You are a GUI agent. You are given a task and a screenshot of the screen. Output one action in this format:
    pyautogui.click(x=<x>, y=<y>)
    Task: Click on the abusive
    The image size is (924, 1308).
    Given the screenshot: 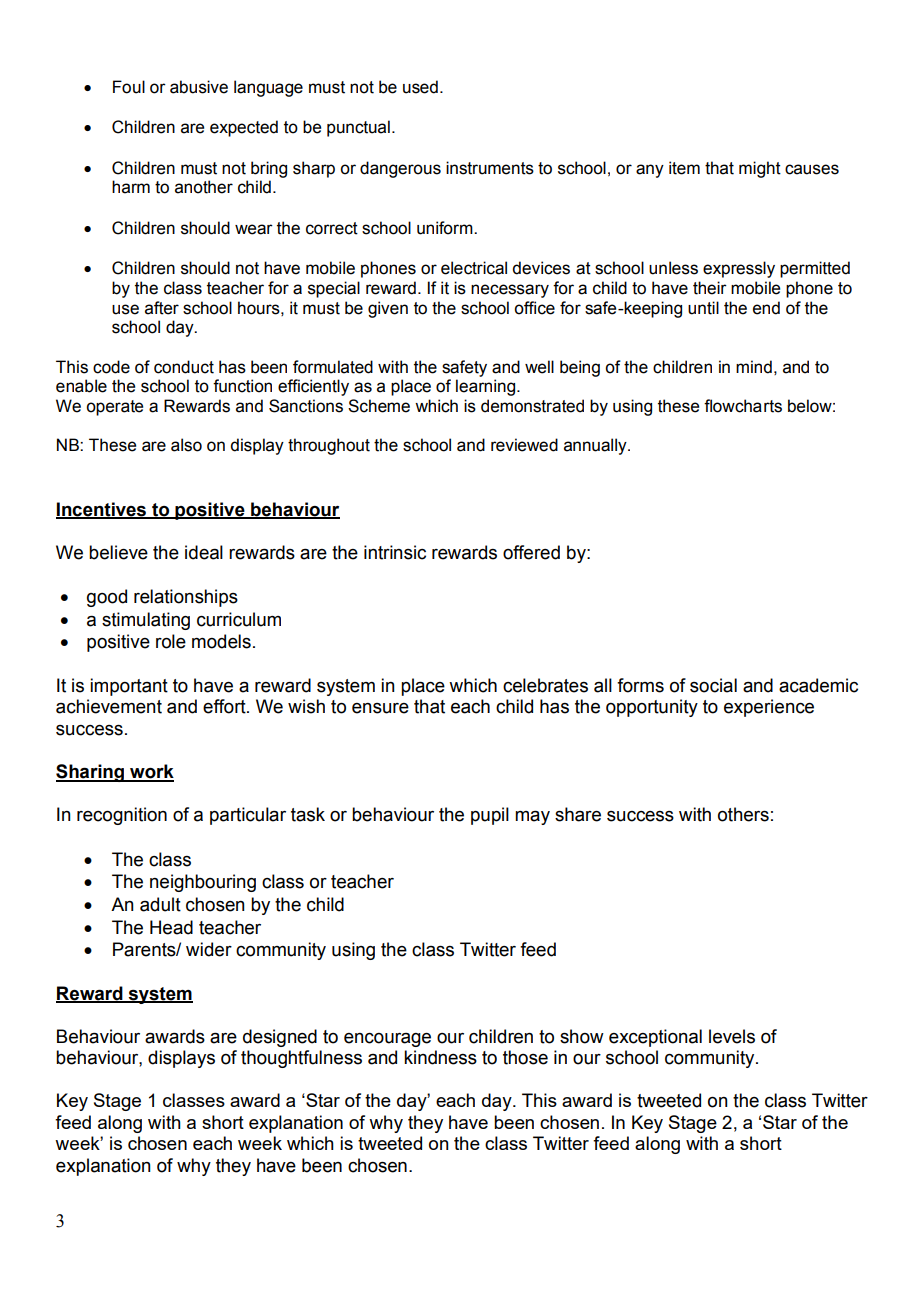 What is the action you would take?
    pyautogui.click(x=199, y=87)
